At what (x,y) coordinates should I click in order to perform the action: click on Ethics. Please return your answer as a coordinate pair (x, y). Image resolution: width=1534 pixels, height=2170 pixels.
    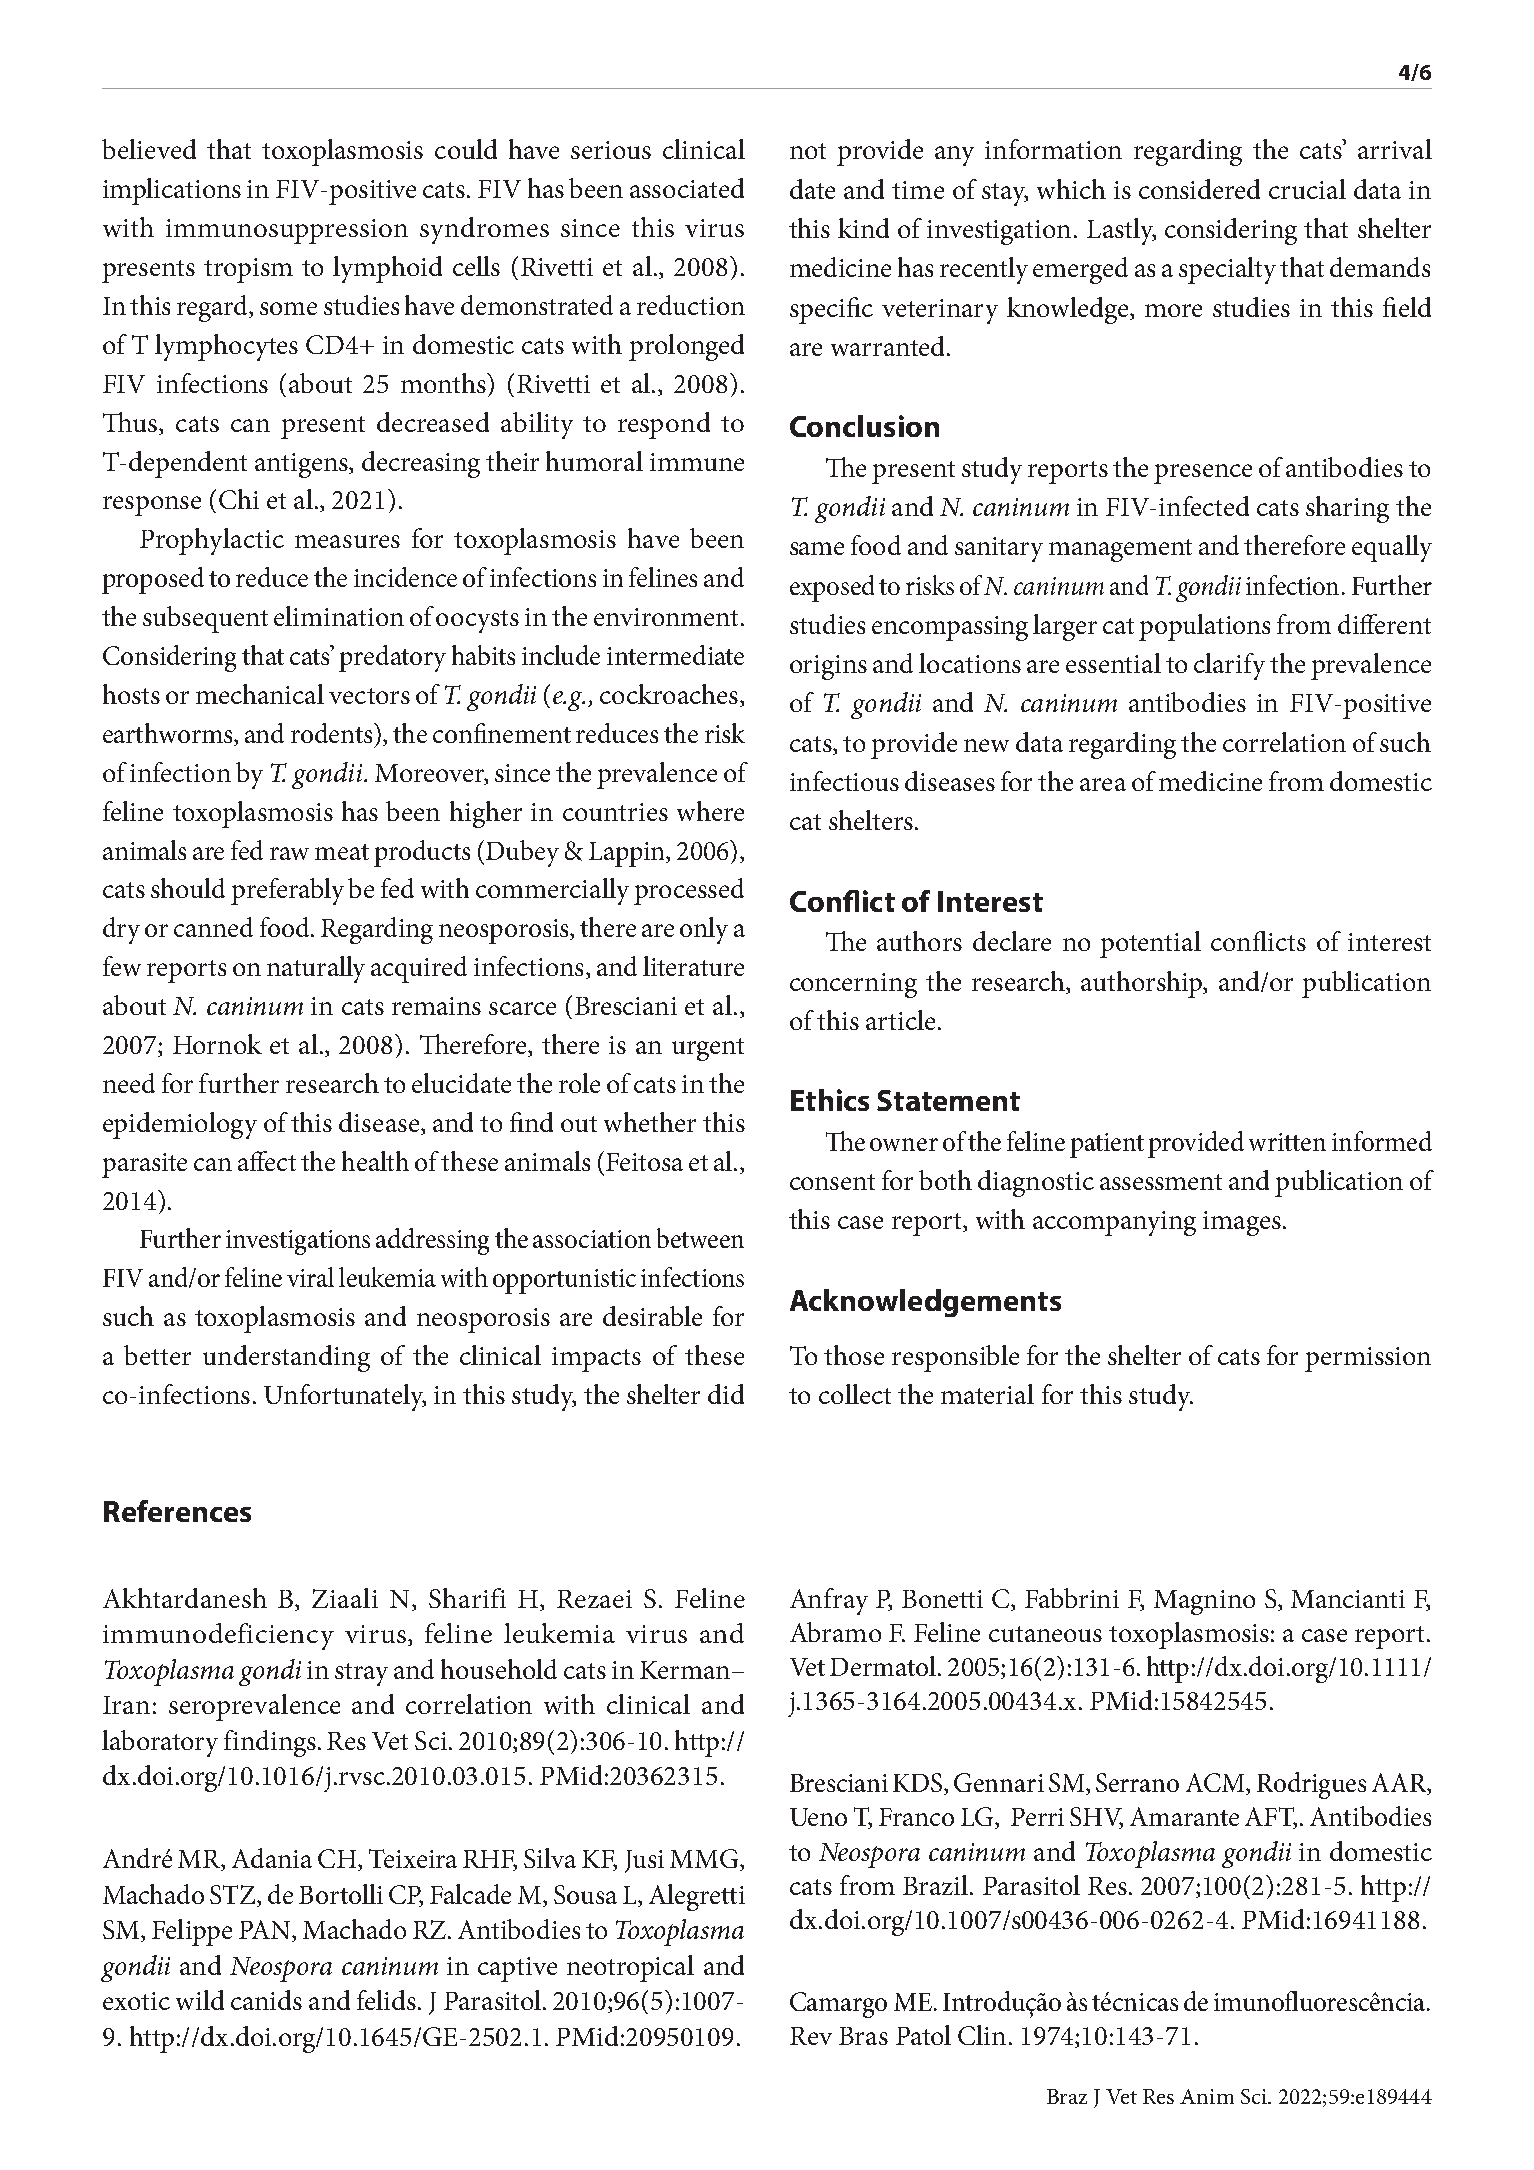
    Looking at the image, I should click on (830, 1100).
